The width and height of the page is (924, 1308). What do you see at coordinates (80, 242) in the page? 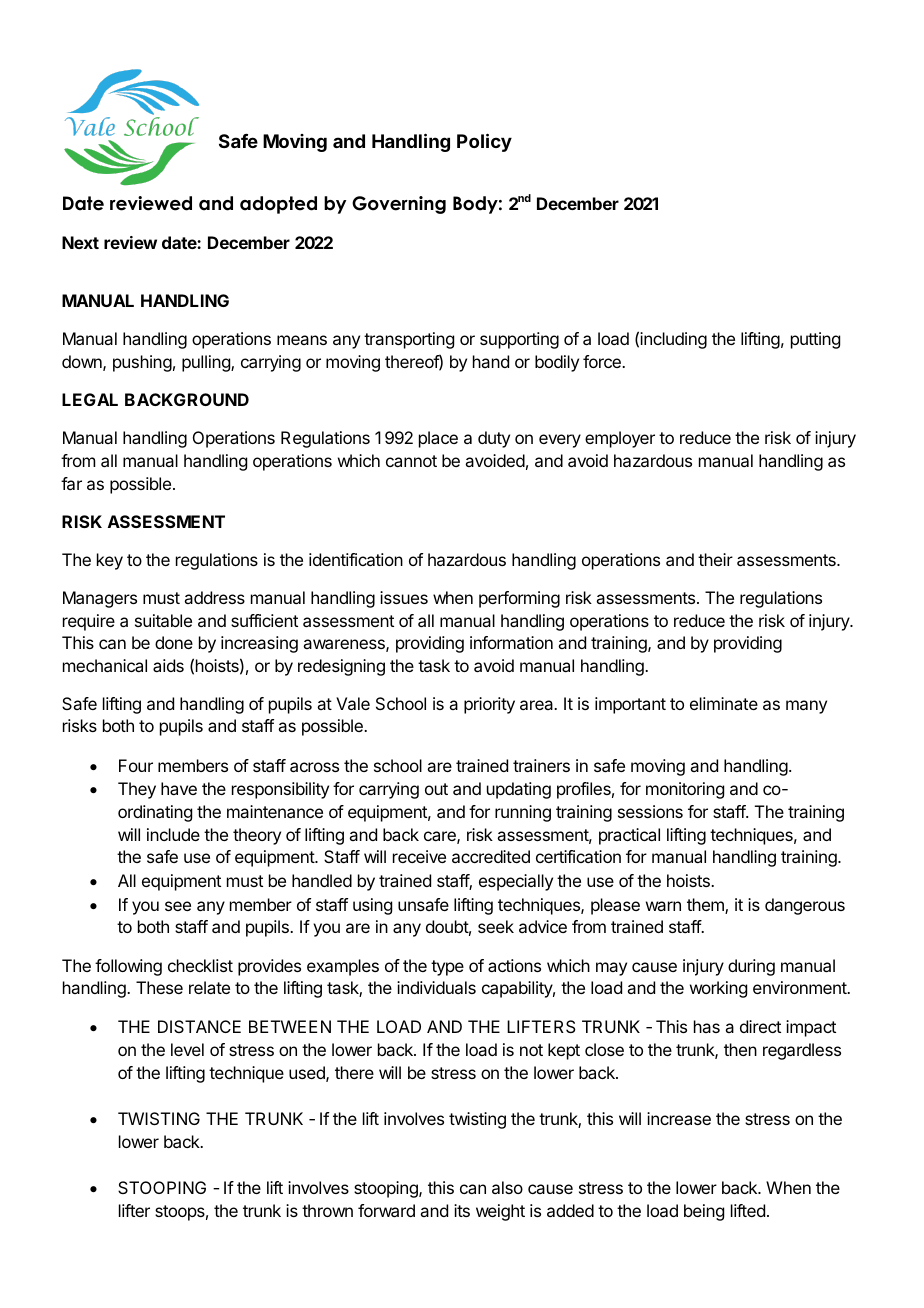
I see `Next` at bounding box center [80, 242].
